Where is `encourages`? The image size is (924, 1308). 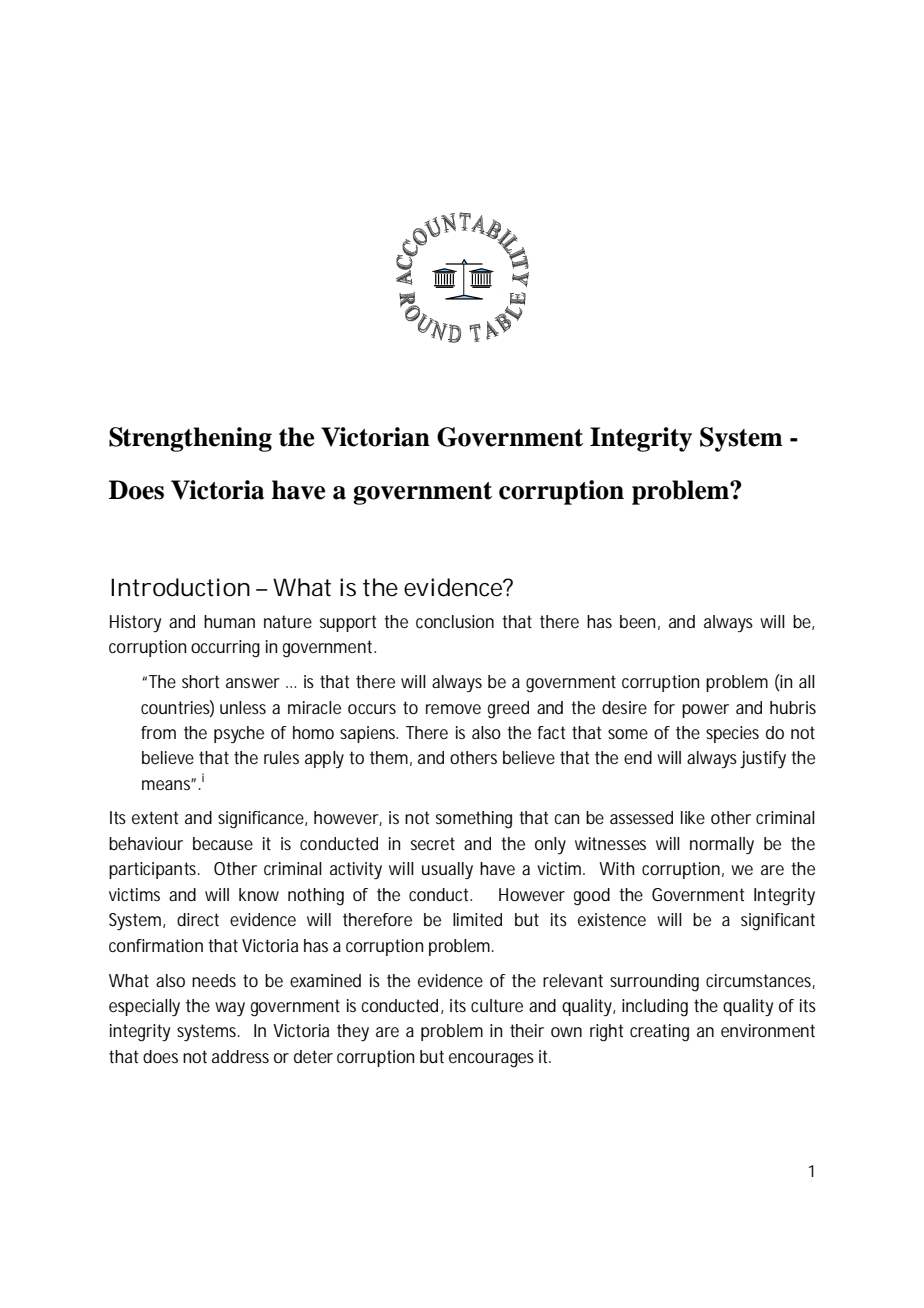 encourages is located at coordinates (491, 1060).
